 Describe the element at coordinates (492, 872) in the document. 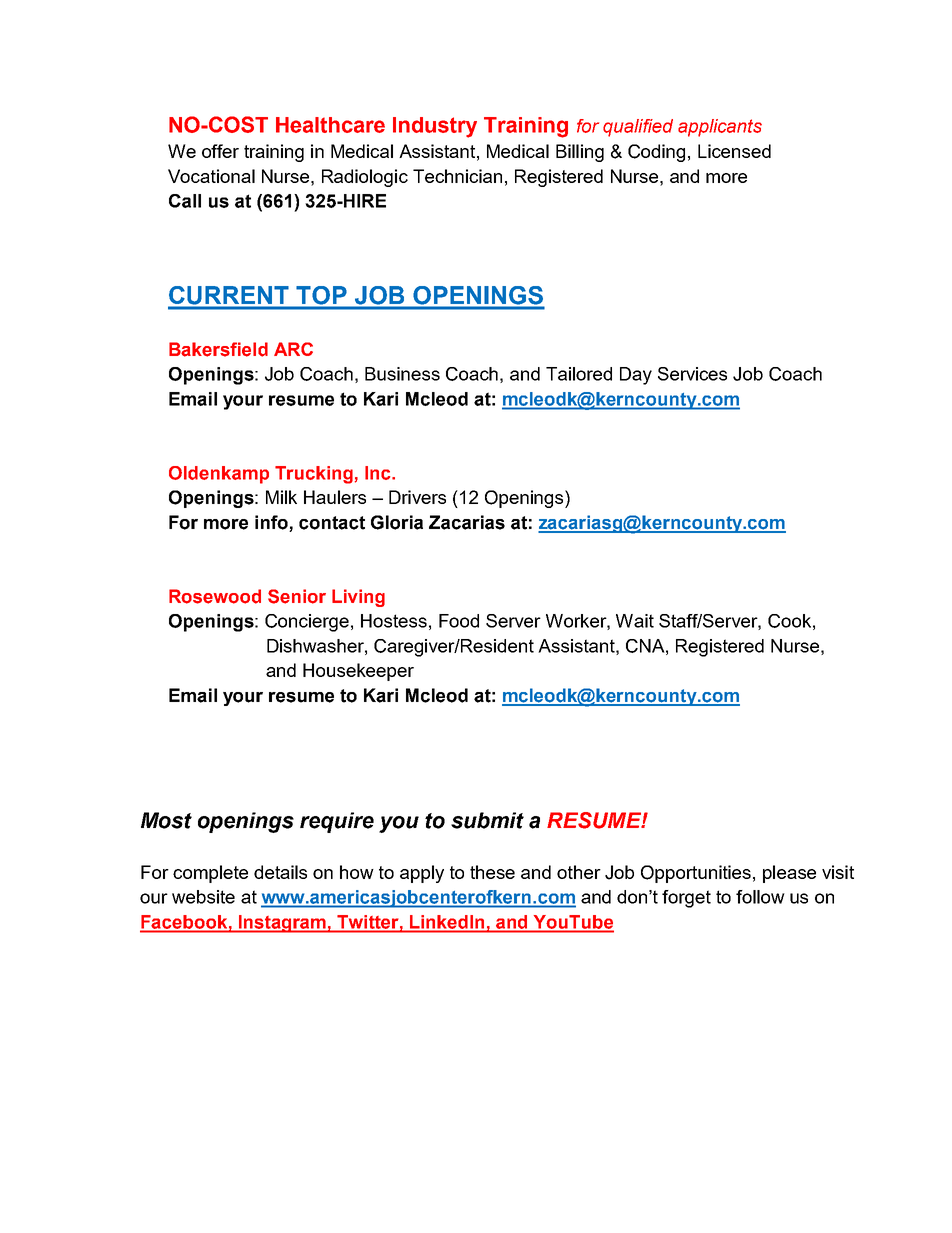

I see `these` at that location.
